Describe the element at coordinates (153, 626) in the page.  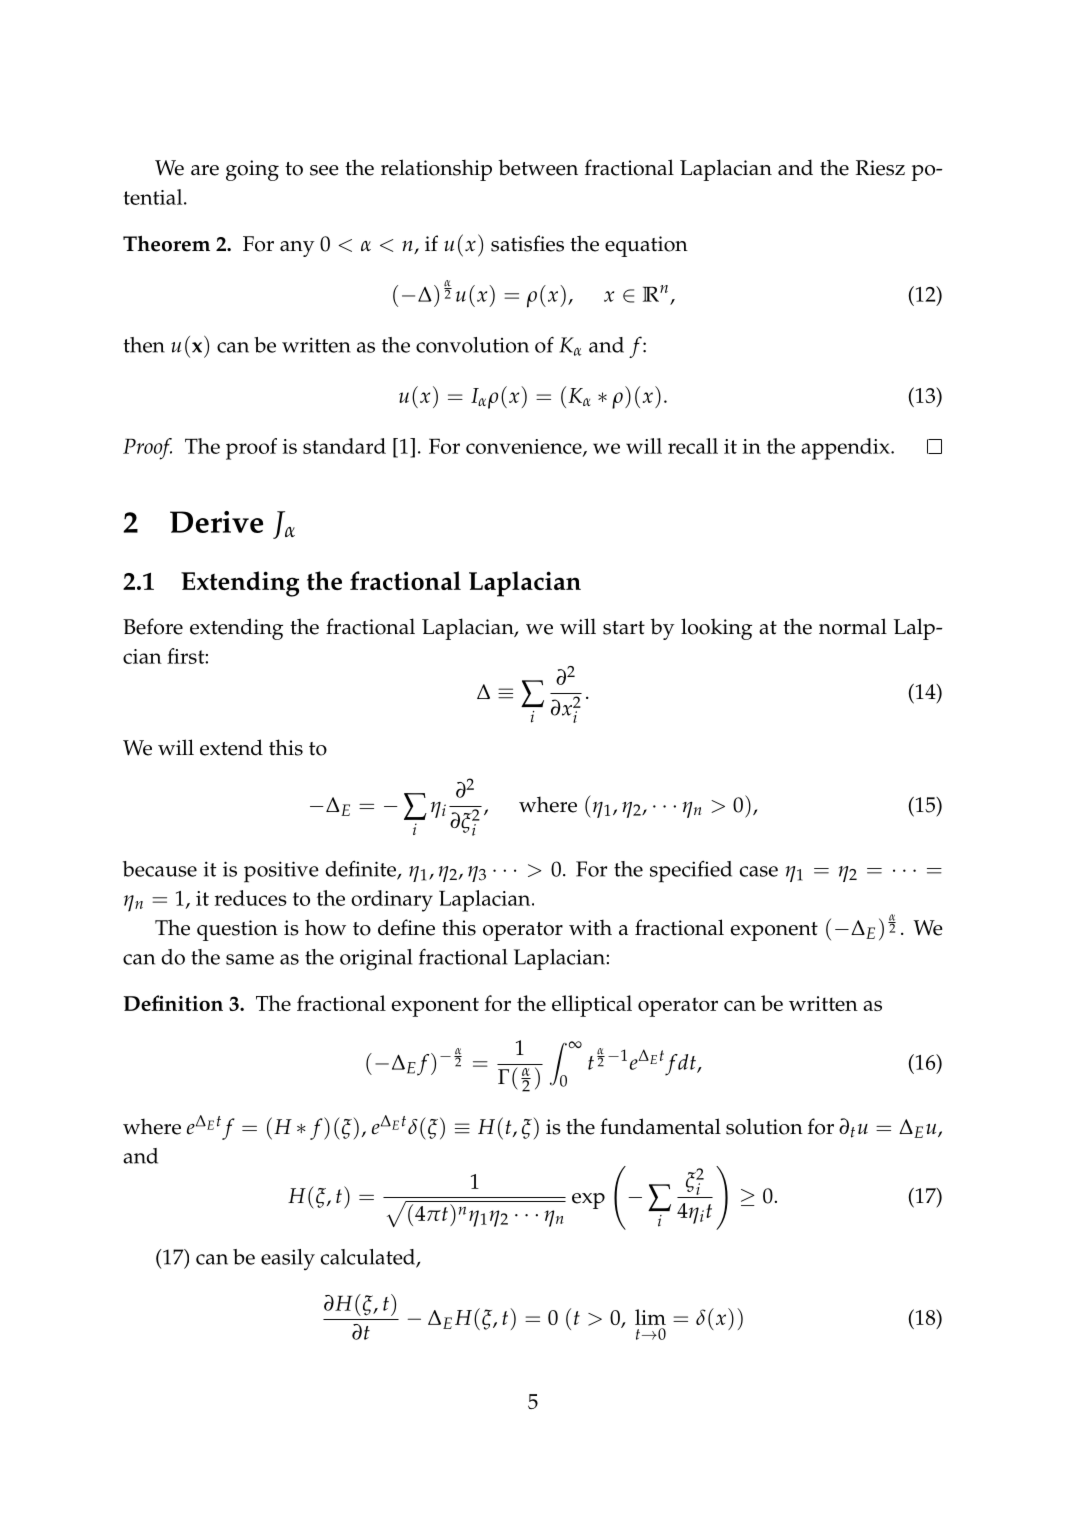
I see `Before` at that location.
